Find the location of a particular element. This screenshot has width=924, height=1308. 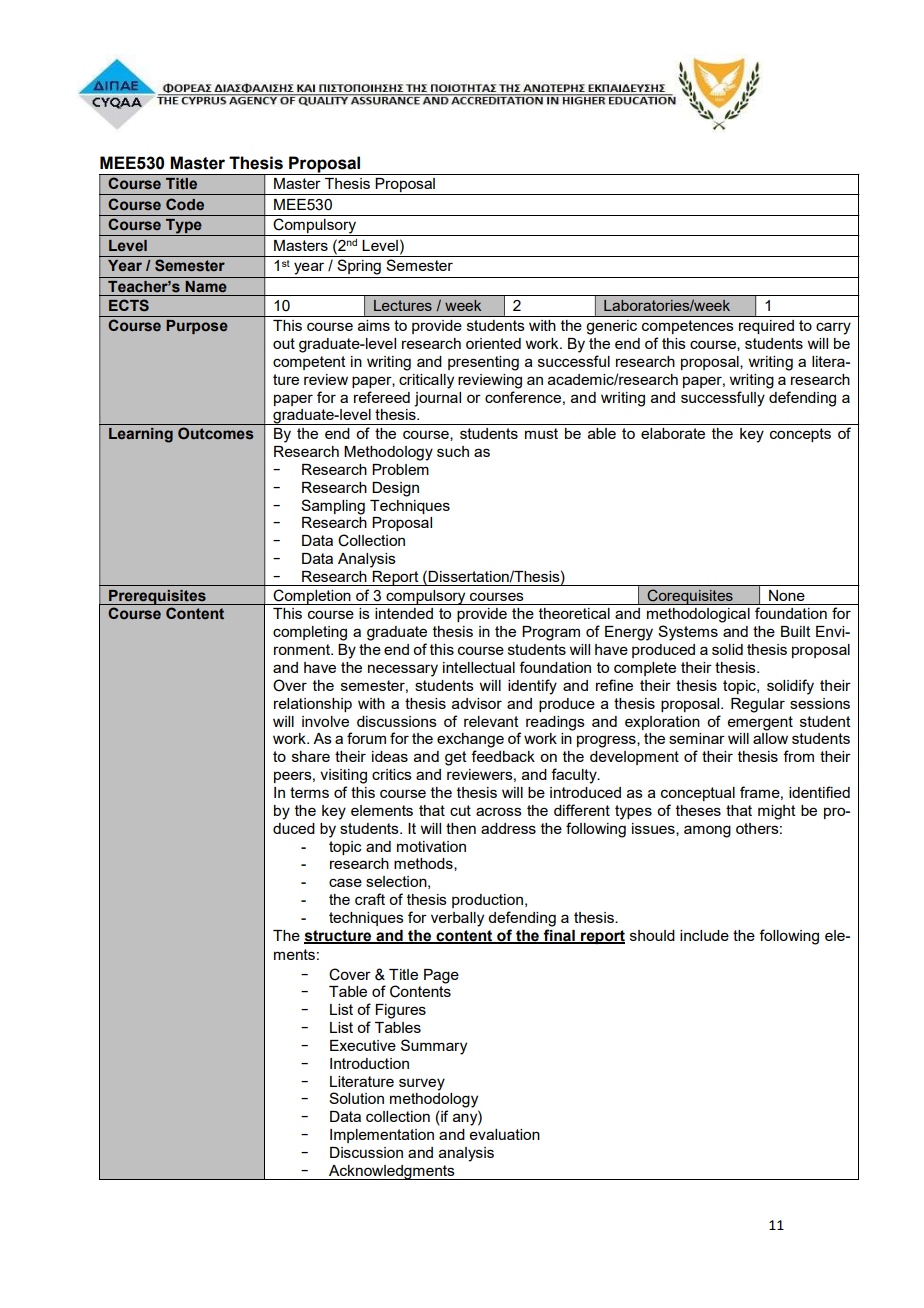

evaluation is located at coordinates (505, 1134).
